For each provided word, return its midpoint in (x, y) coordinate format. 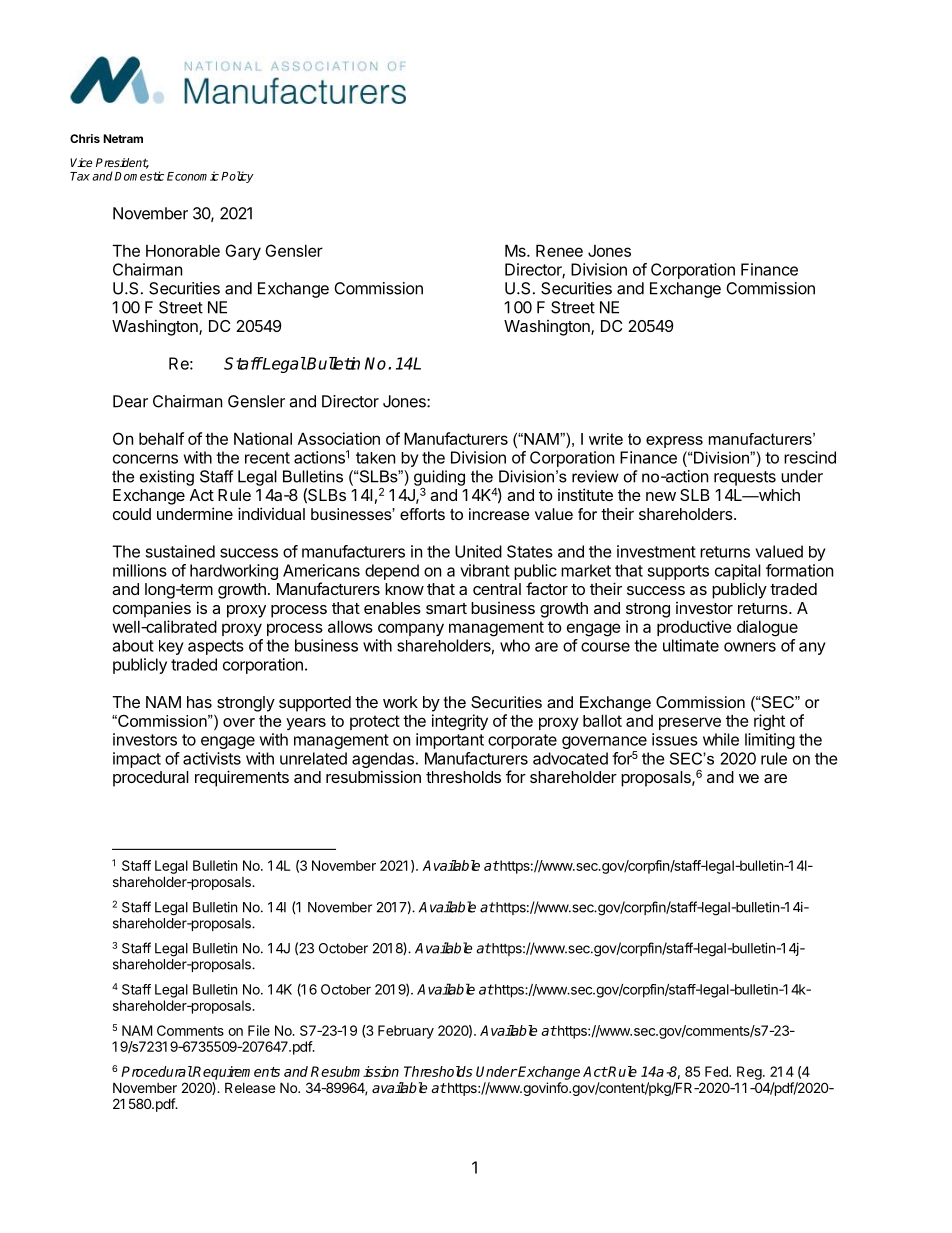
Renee (559, 250)
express (674, 442)
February (406, 1032)
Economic (193, 176)
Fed (717, 1071)
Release (250, 1087)
